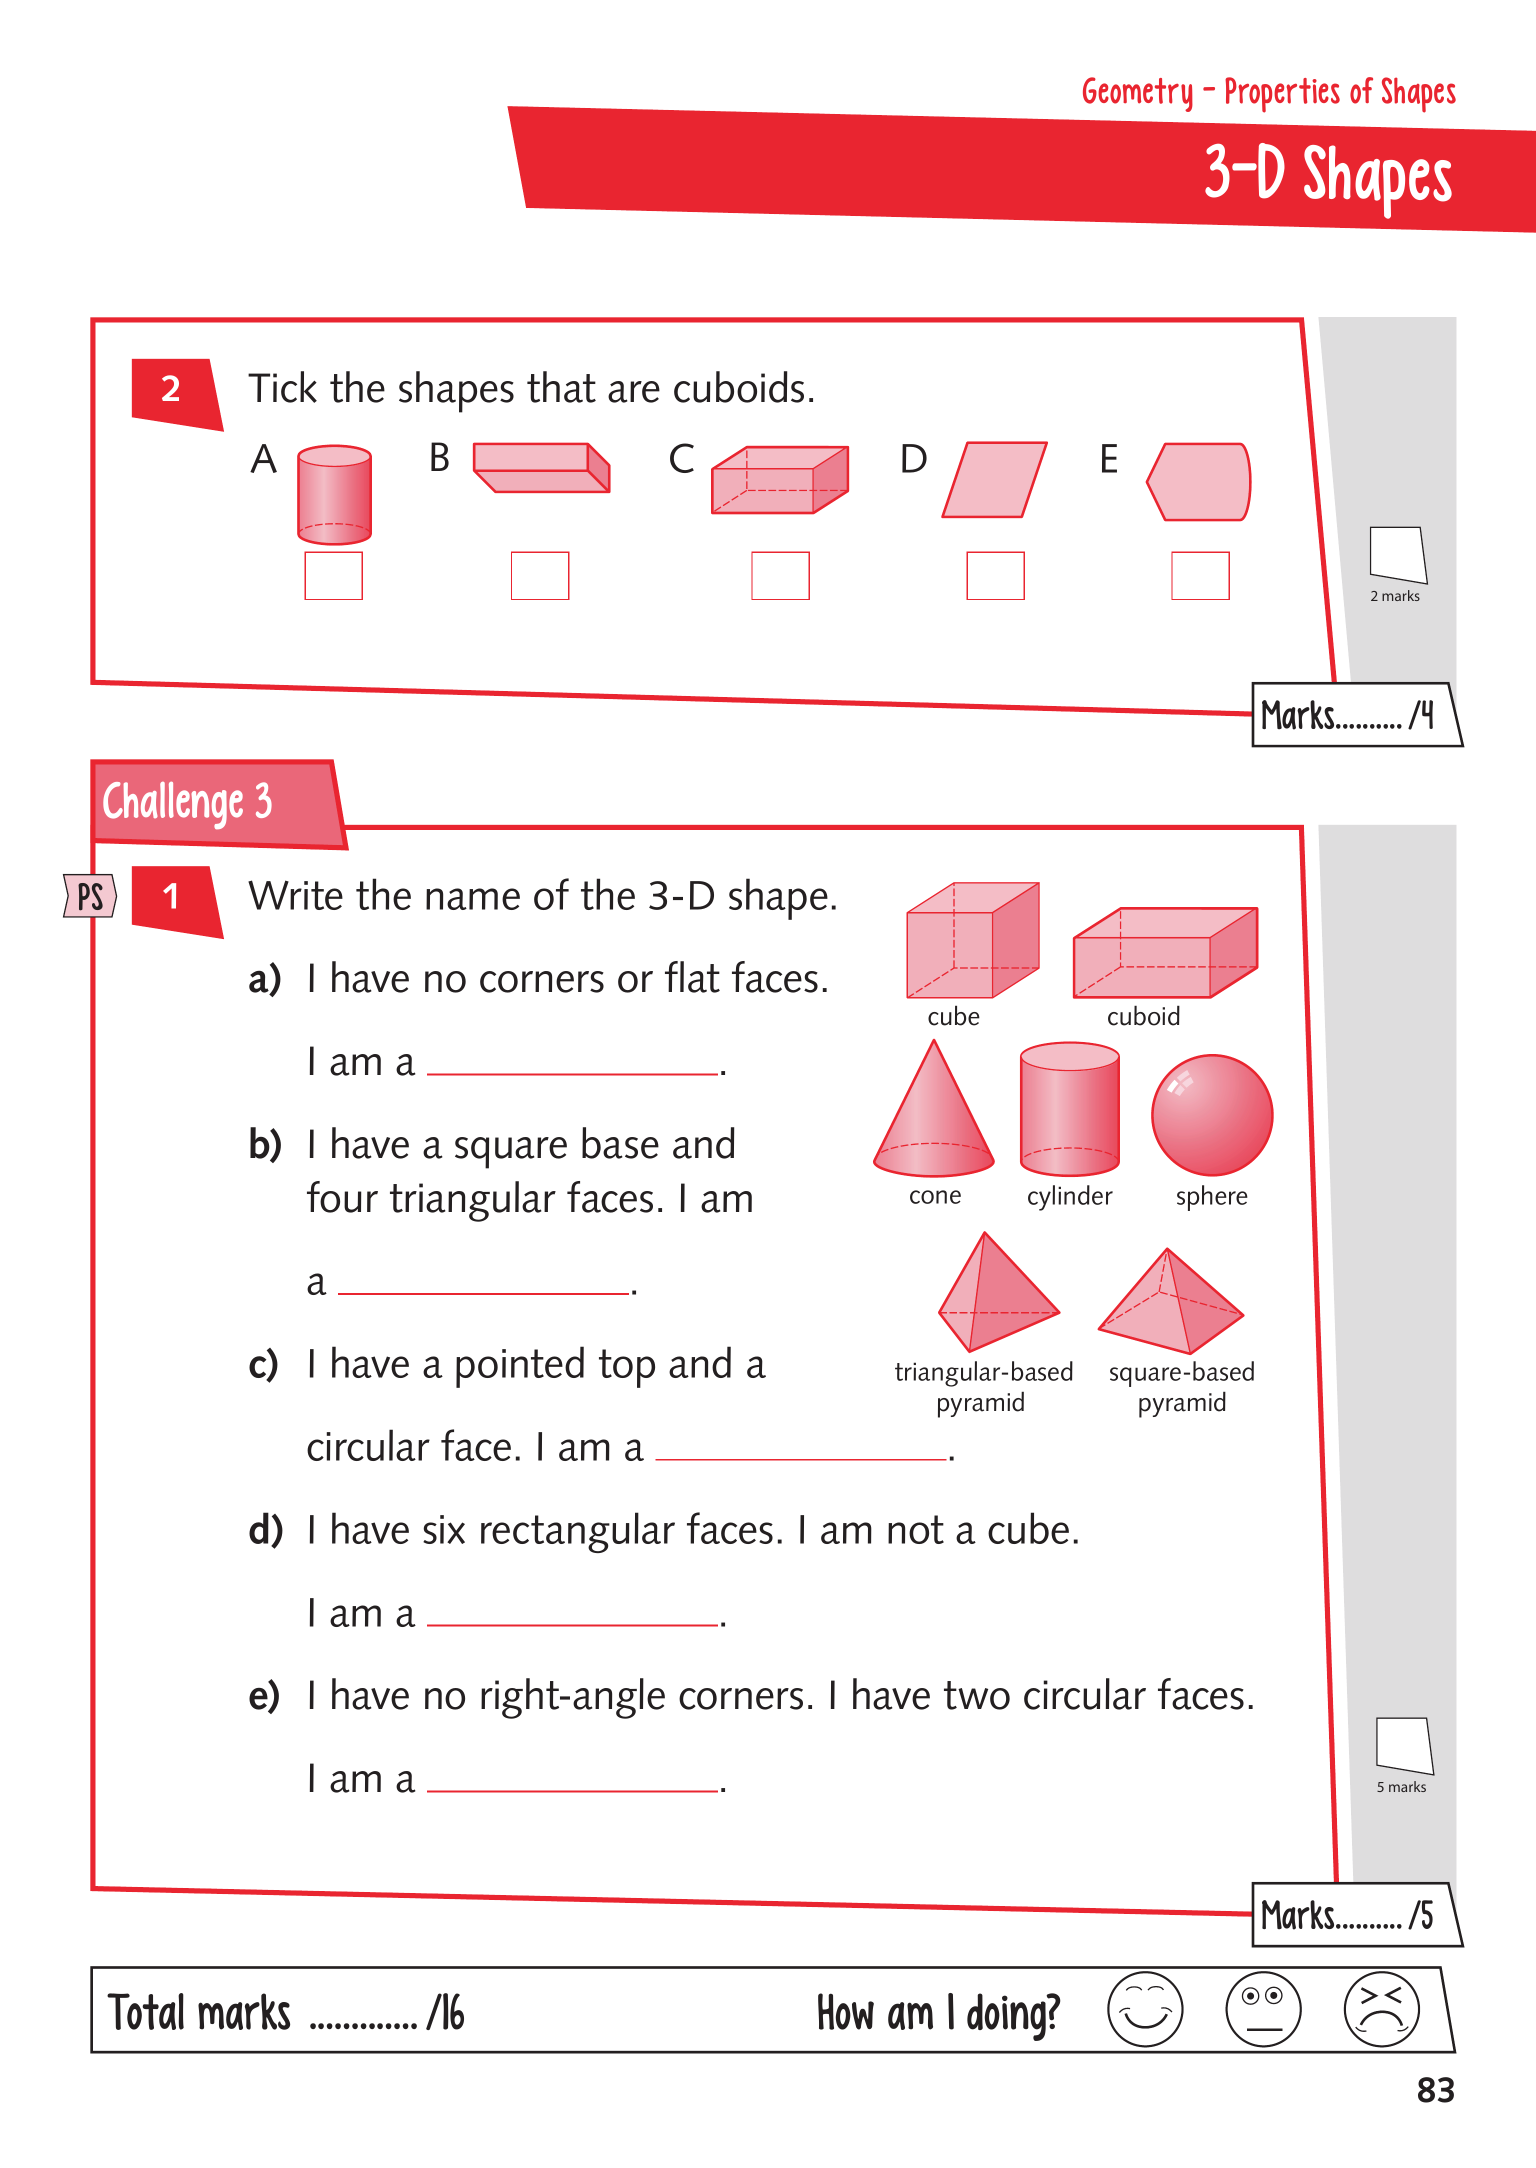 This document has height=2168, width=1536. What do you see at coordinates (846, 2011) in the document?
I see `How` at bounding box center [846, 2011].
